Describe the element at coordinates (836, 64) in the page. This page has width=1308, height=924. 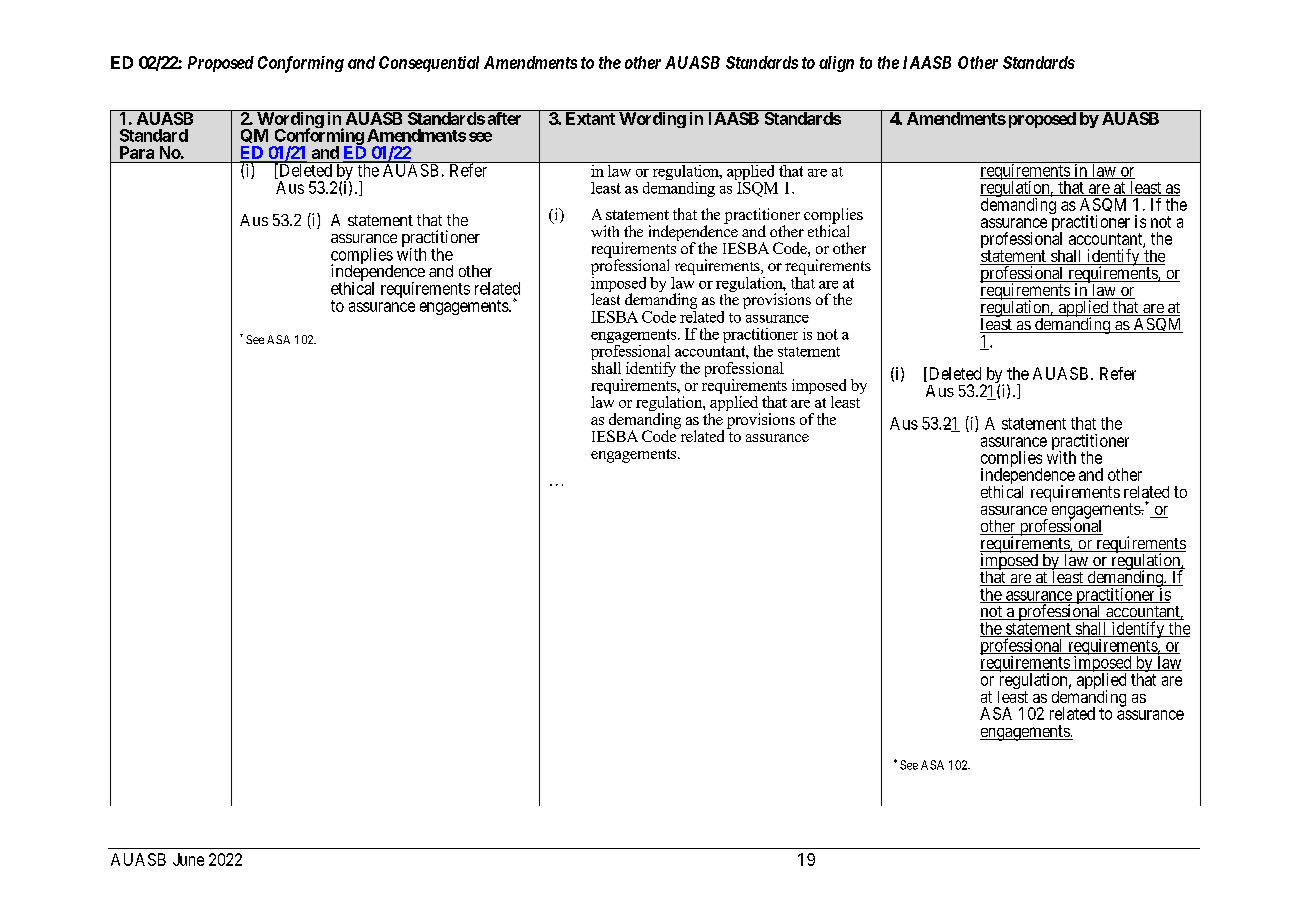
I see `align` at that location.
